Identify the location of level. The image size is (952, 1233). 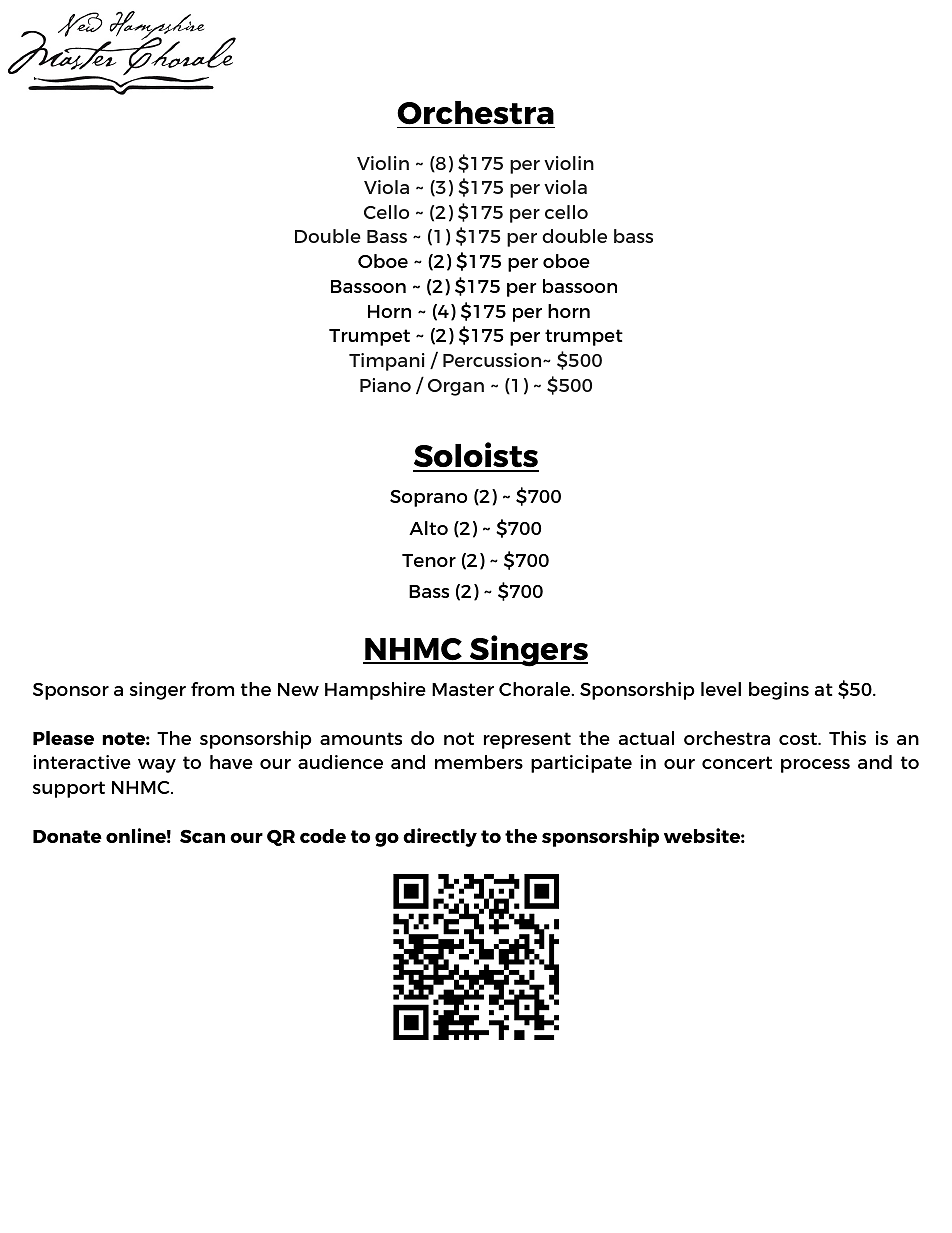
(721, 689).
